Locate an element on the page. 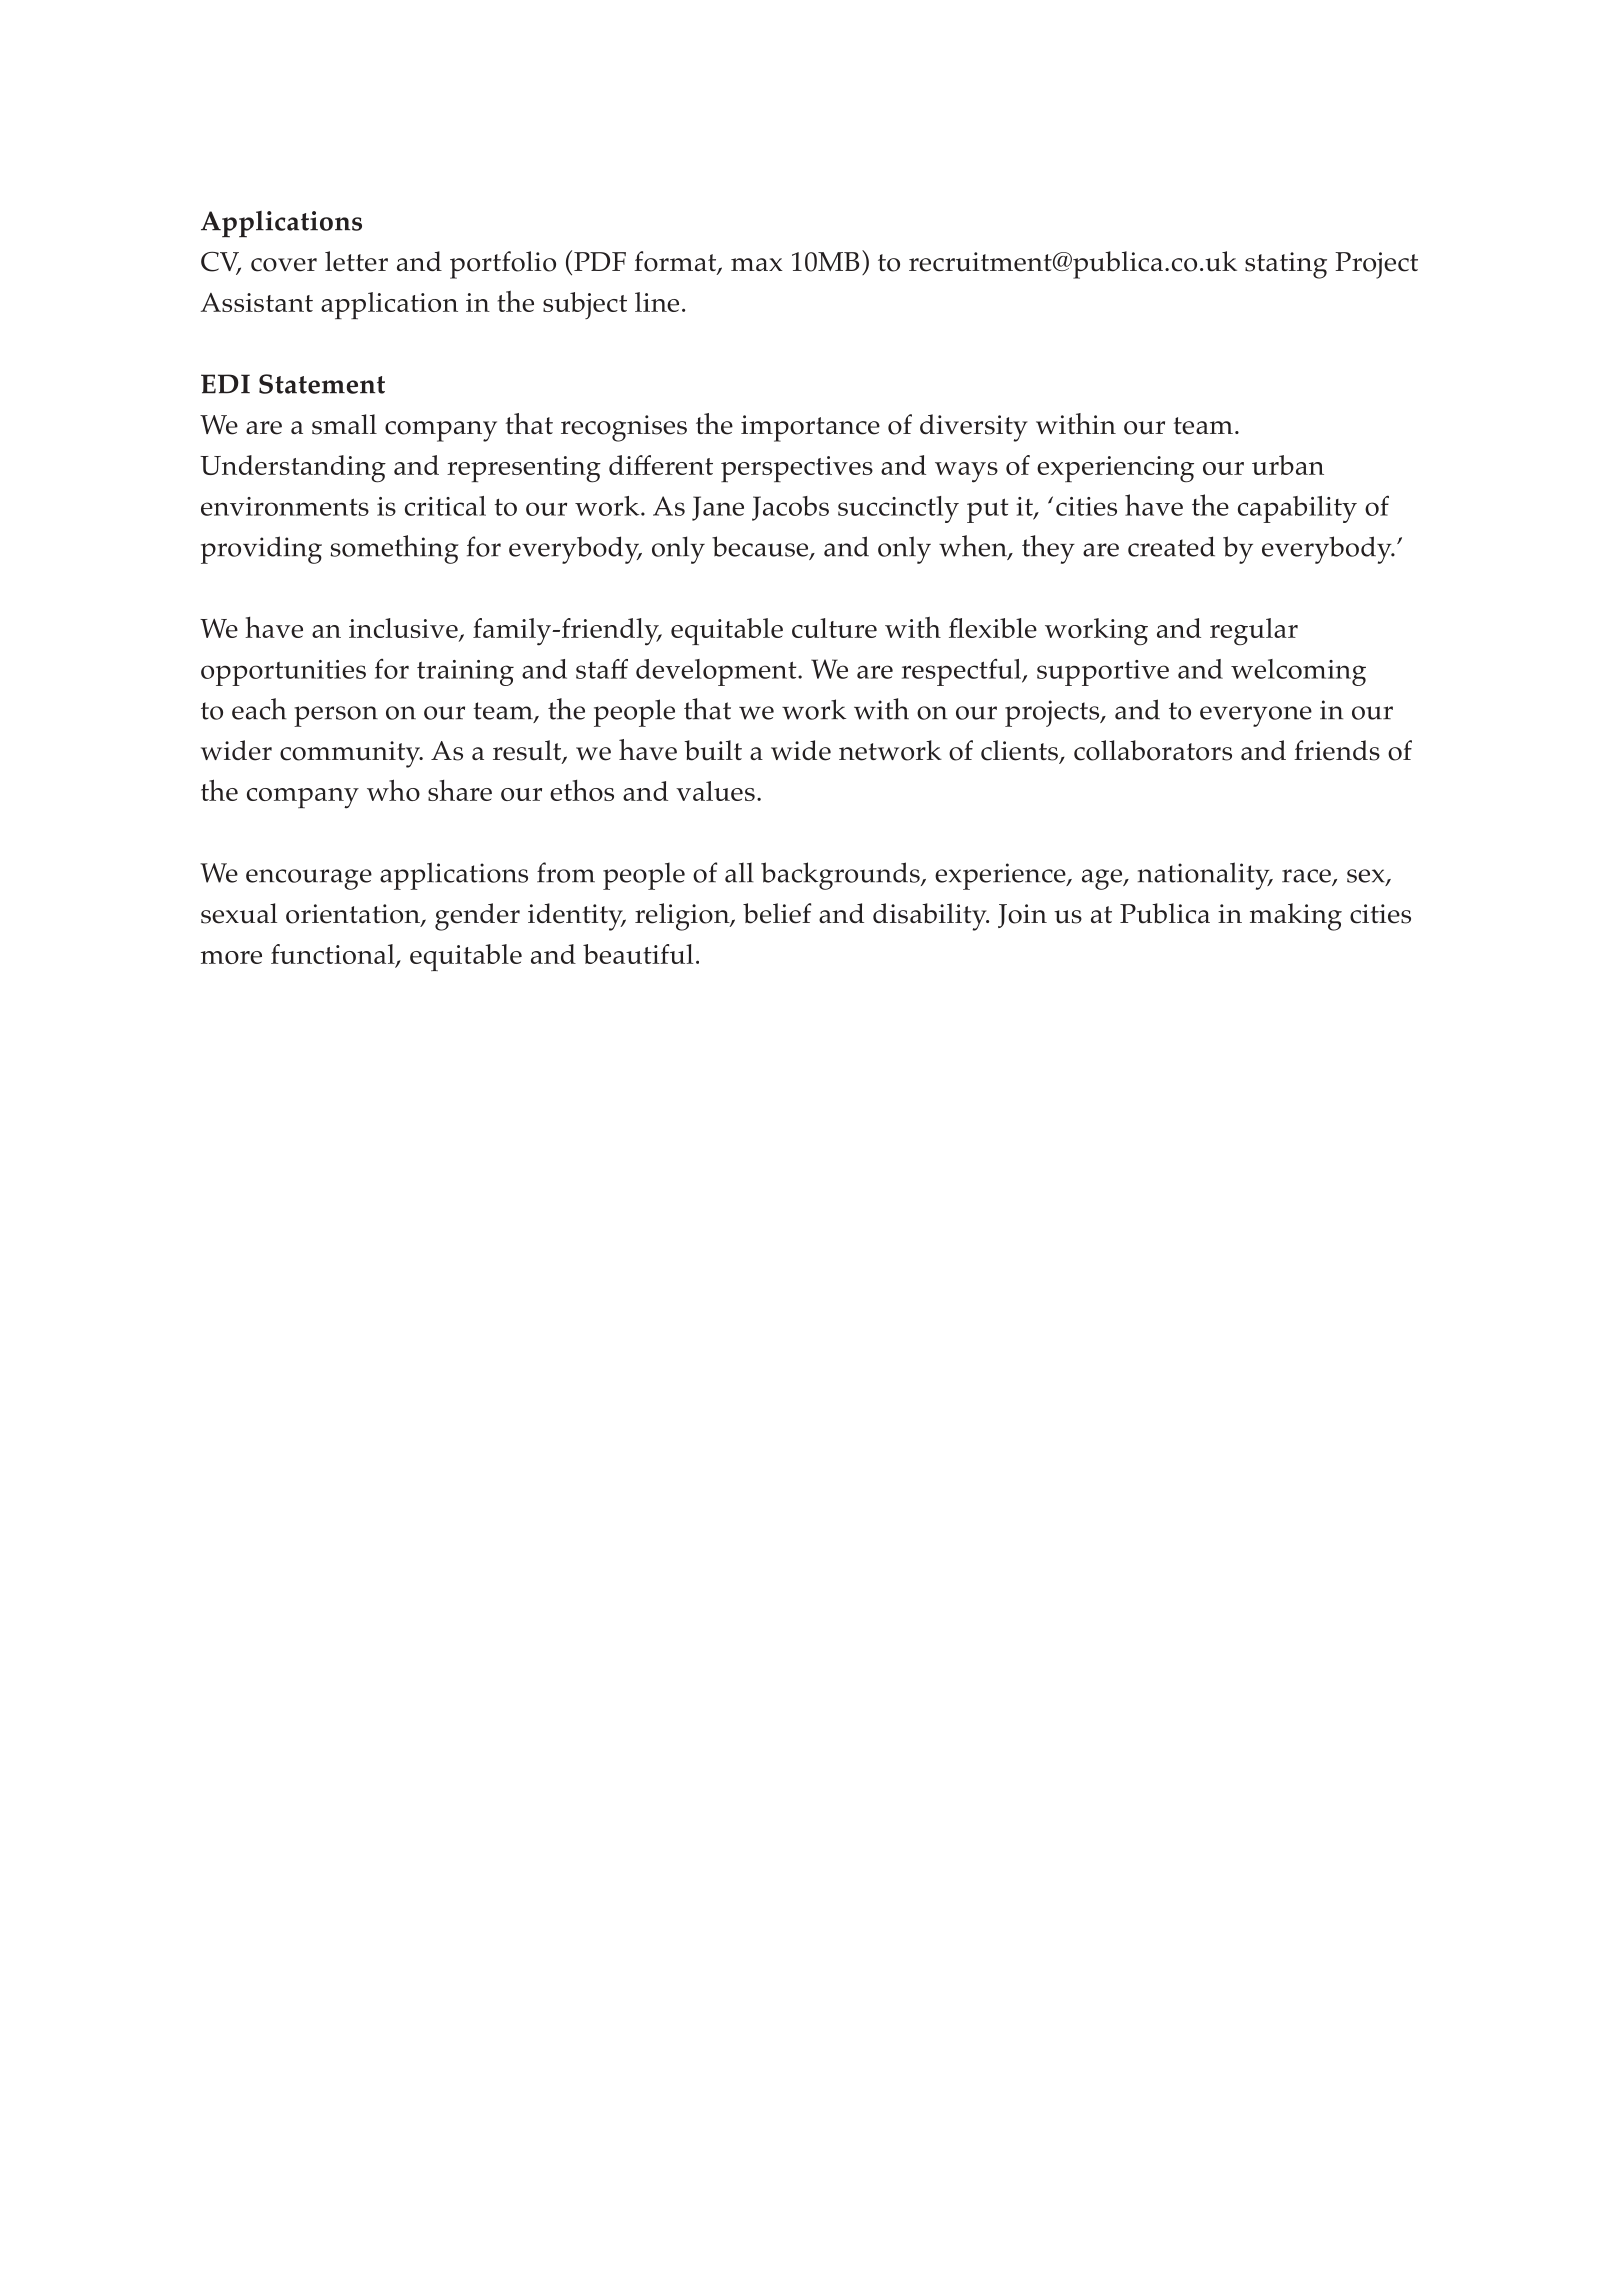 This page has width=1617, height=2287. functional is located at coordinates (334, 955).
